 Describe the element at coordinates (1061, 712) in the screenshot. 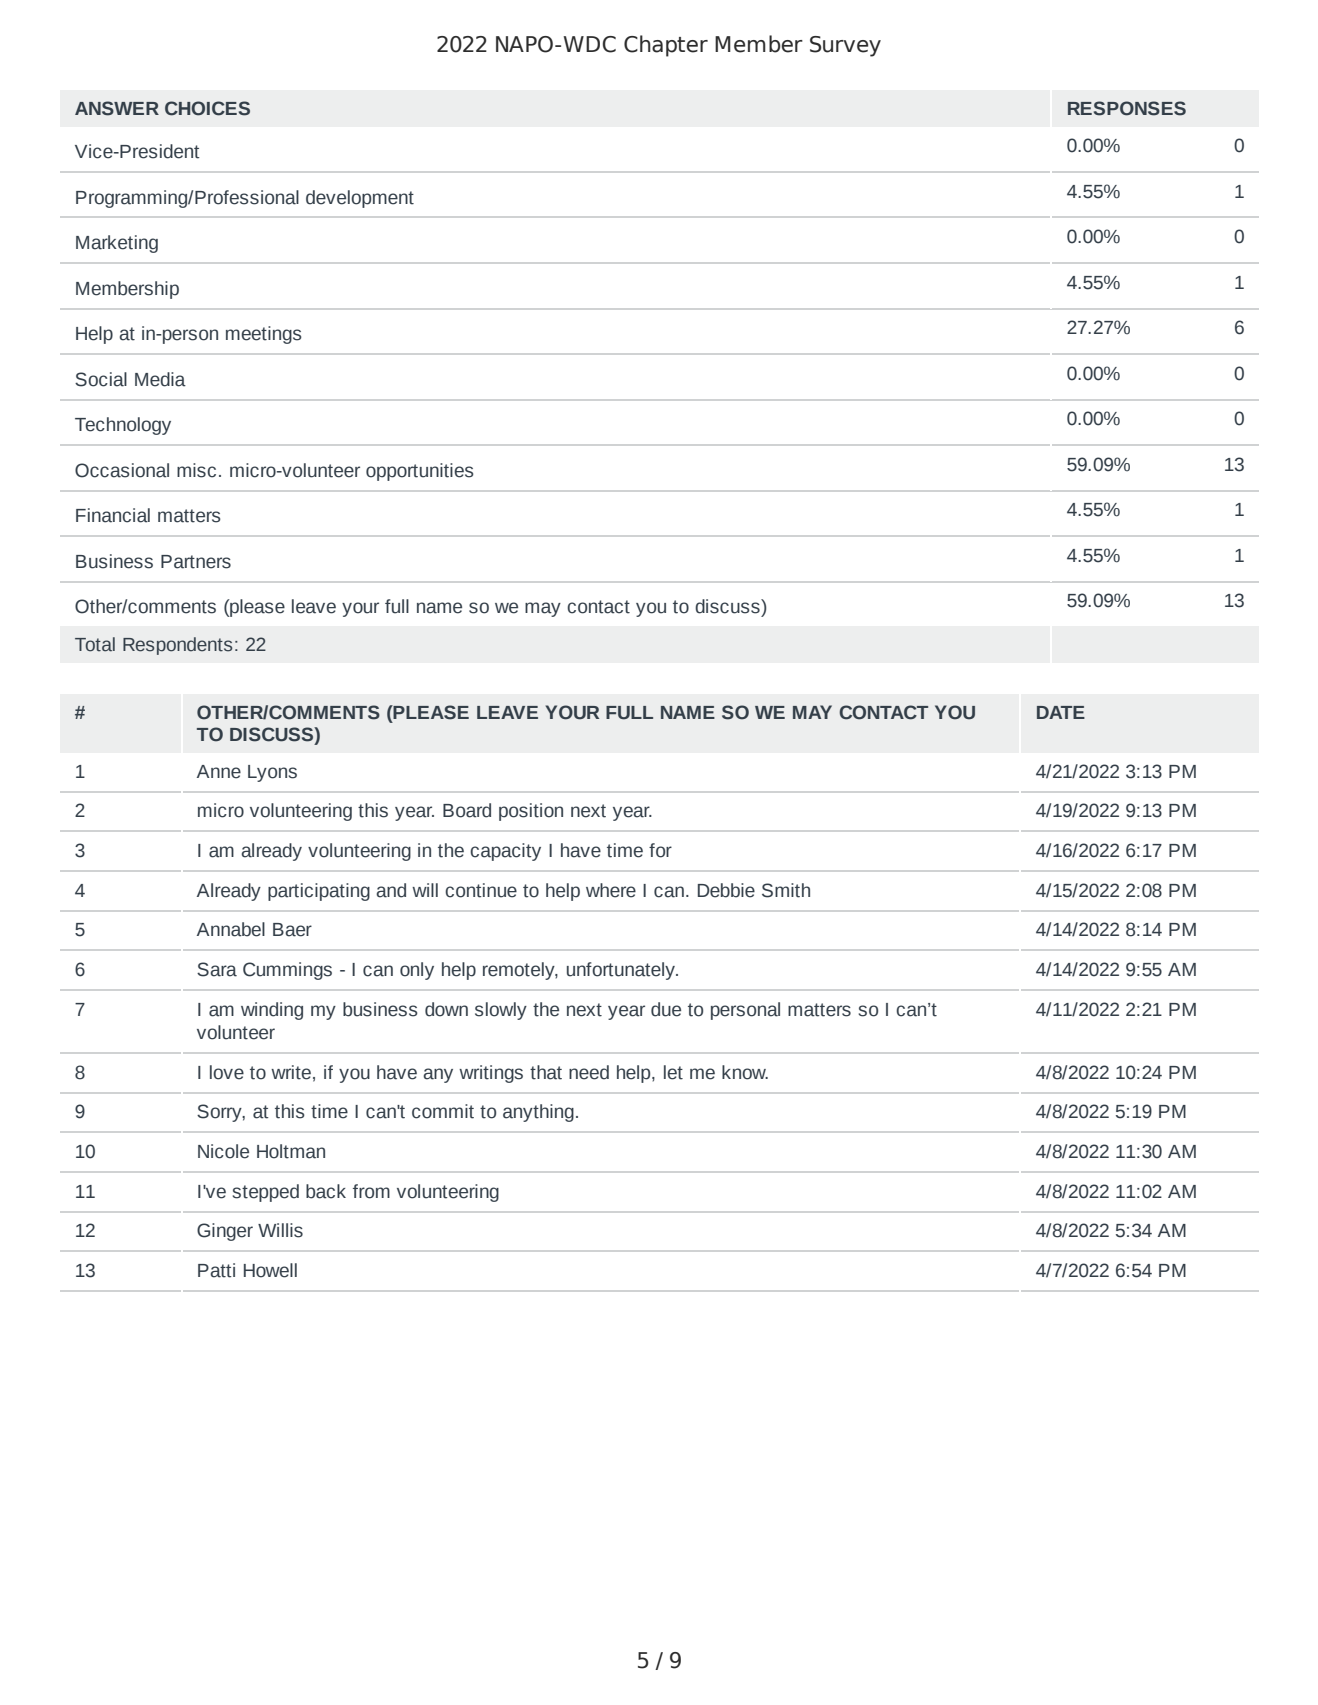

I see `DATE` at that location.
